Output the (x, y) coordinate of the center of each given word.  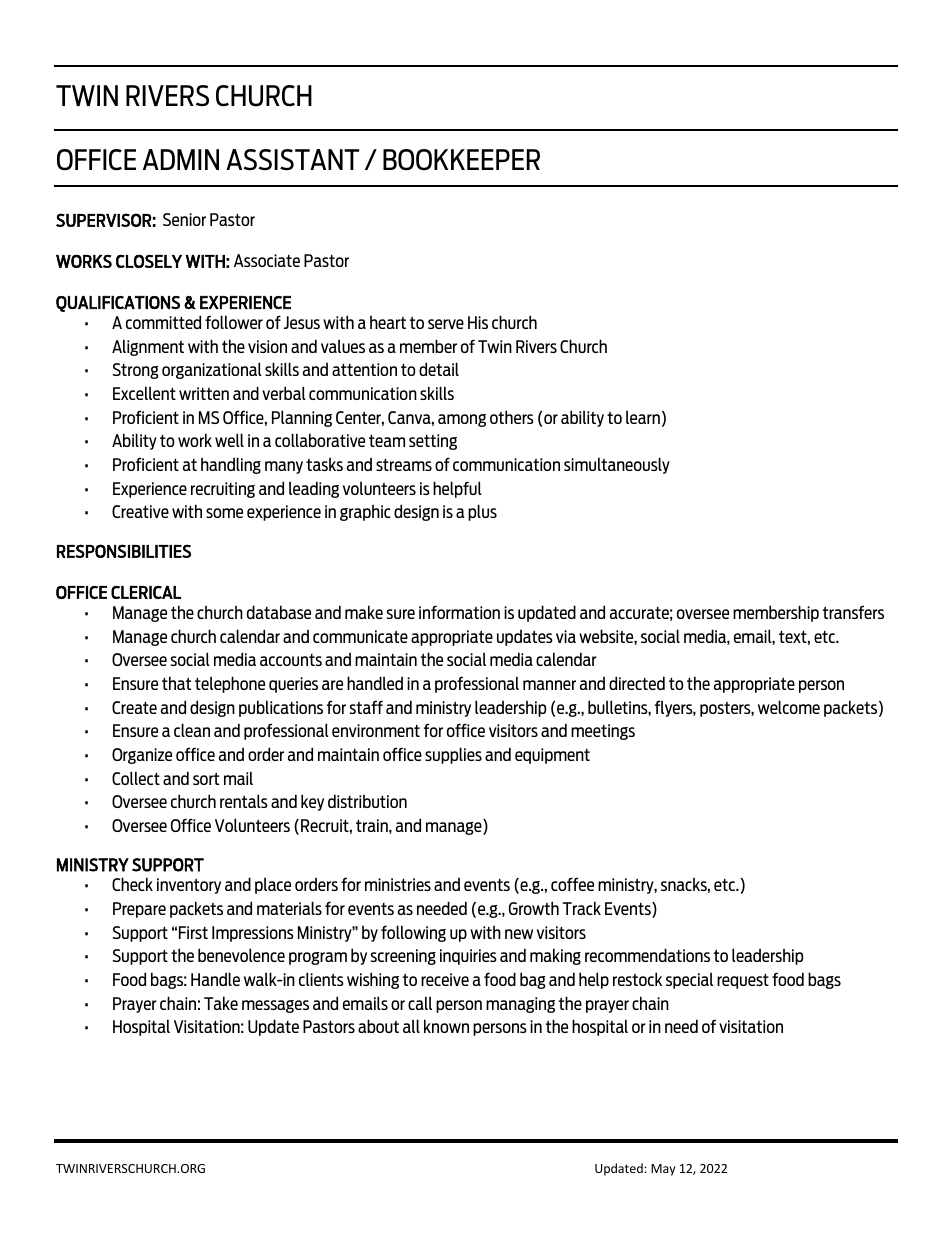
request (743, 981)
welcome (789, 707)
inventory (189, 886)
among (462, 420)
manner (549, 685)
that (176, 683)
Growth (534, 908)
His (478, 322)
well (229, 440)
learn (643, 417)
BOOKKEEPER (461, 160)
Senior (184, 219)
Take (221, 1003)
